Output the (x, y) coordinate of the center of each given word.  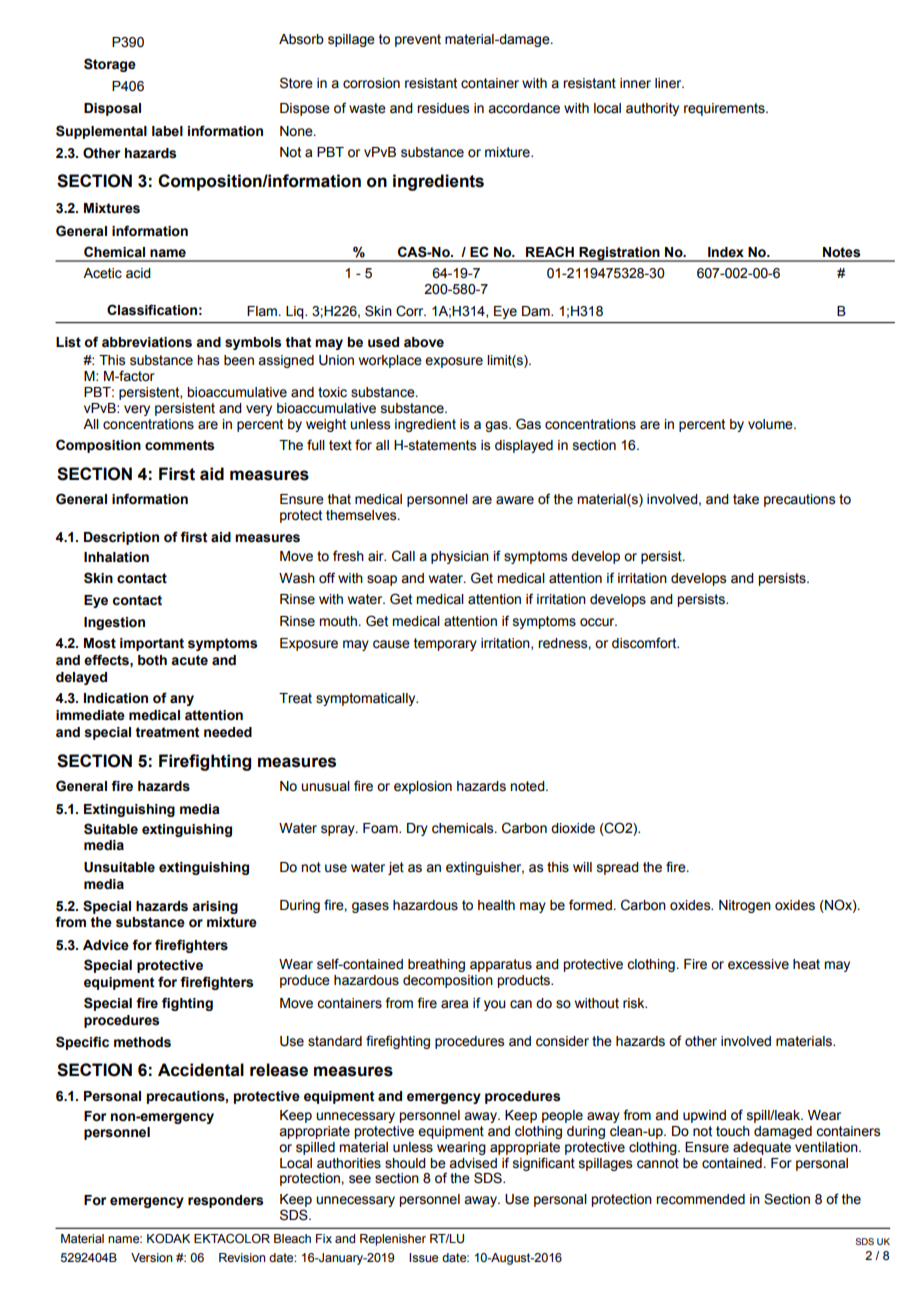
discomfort (645, 643)
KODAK (168, 1238)
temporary (445, 644)
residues (443, 108)
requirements (725, 109)
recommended (700, 1199)
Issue (423, 1257)
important (152, 644)
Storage (110, 65)
